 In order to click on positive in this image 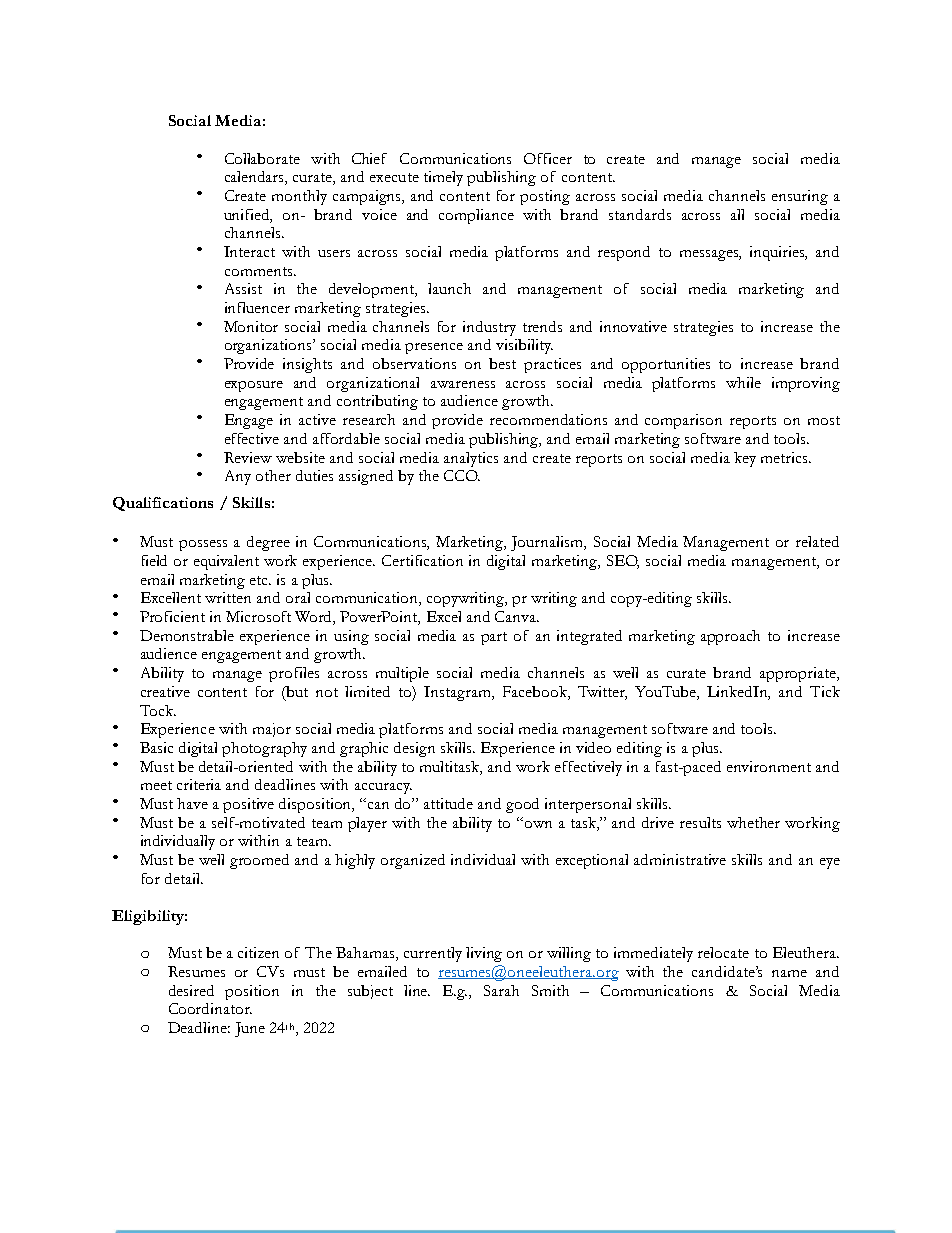, I will do `click(248, 805)`.
